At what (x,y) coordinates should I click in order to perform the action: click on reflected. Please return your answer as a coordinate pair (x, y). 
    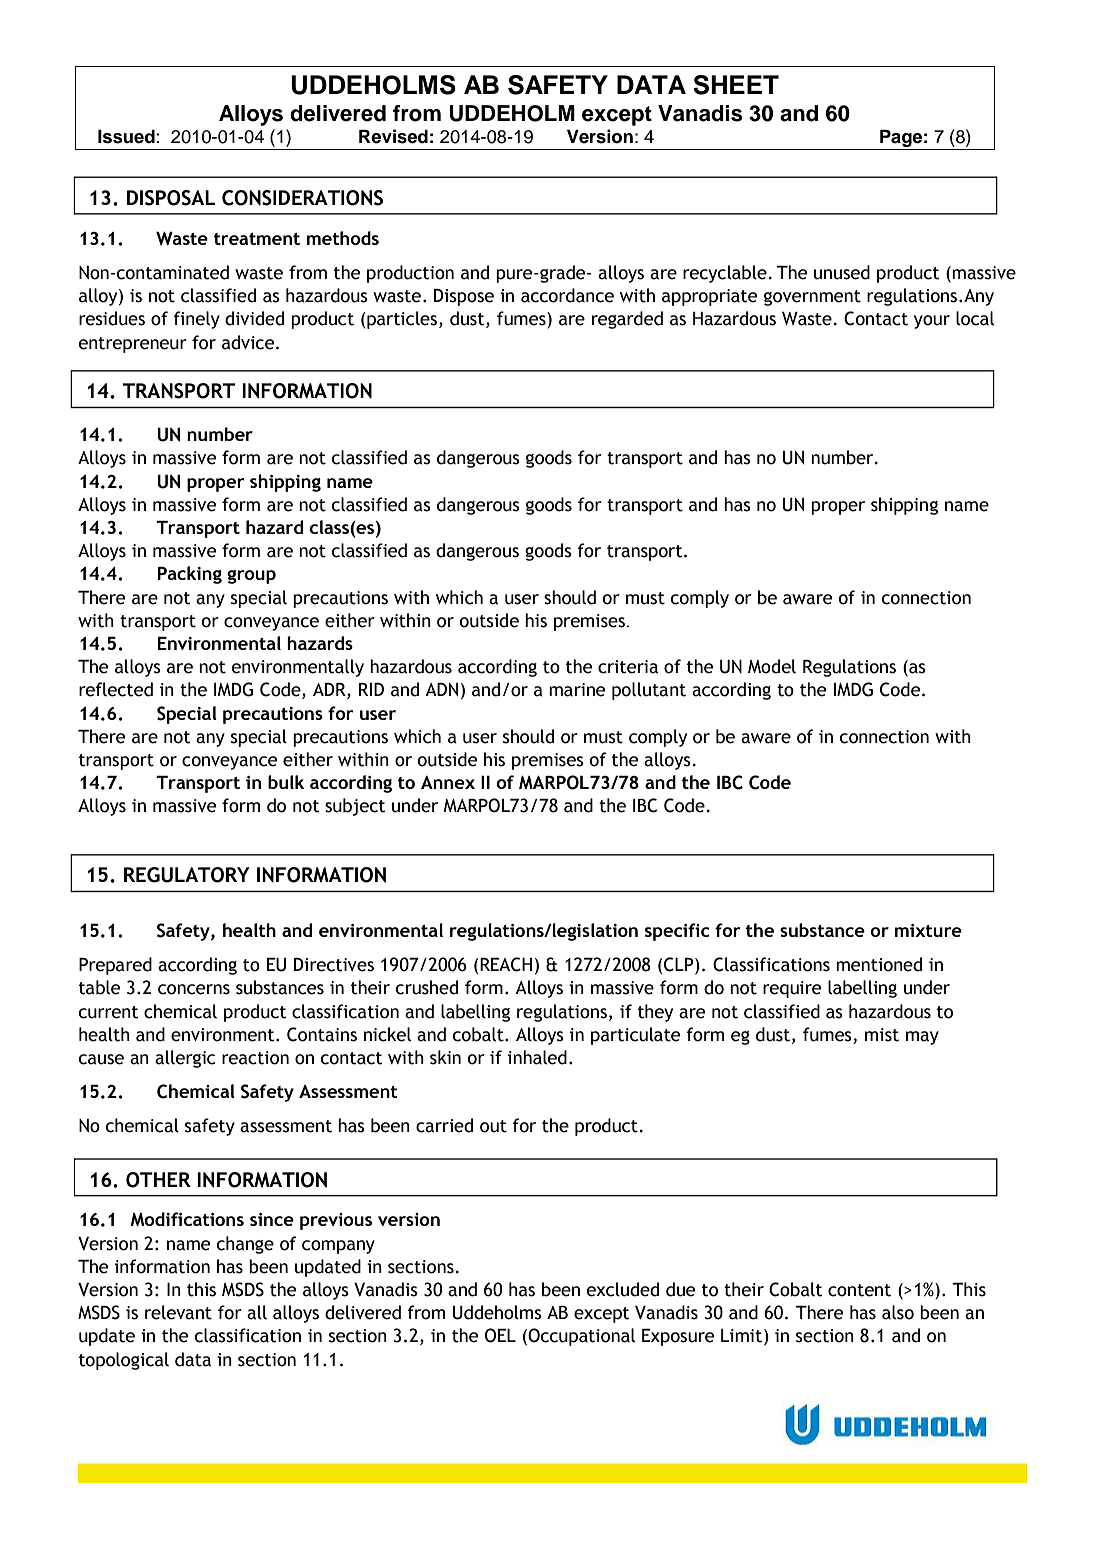
    Looking at the image, I should click on (116, 689).
